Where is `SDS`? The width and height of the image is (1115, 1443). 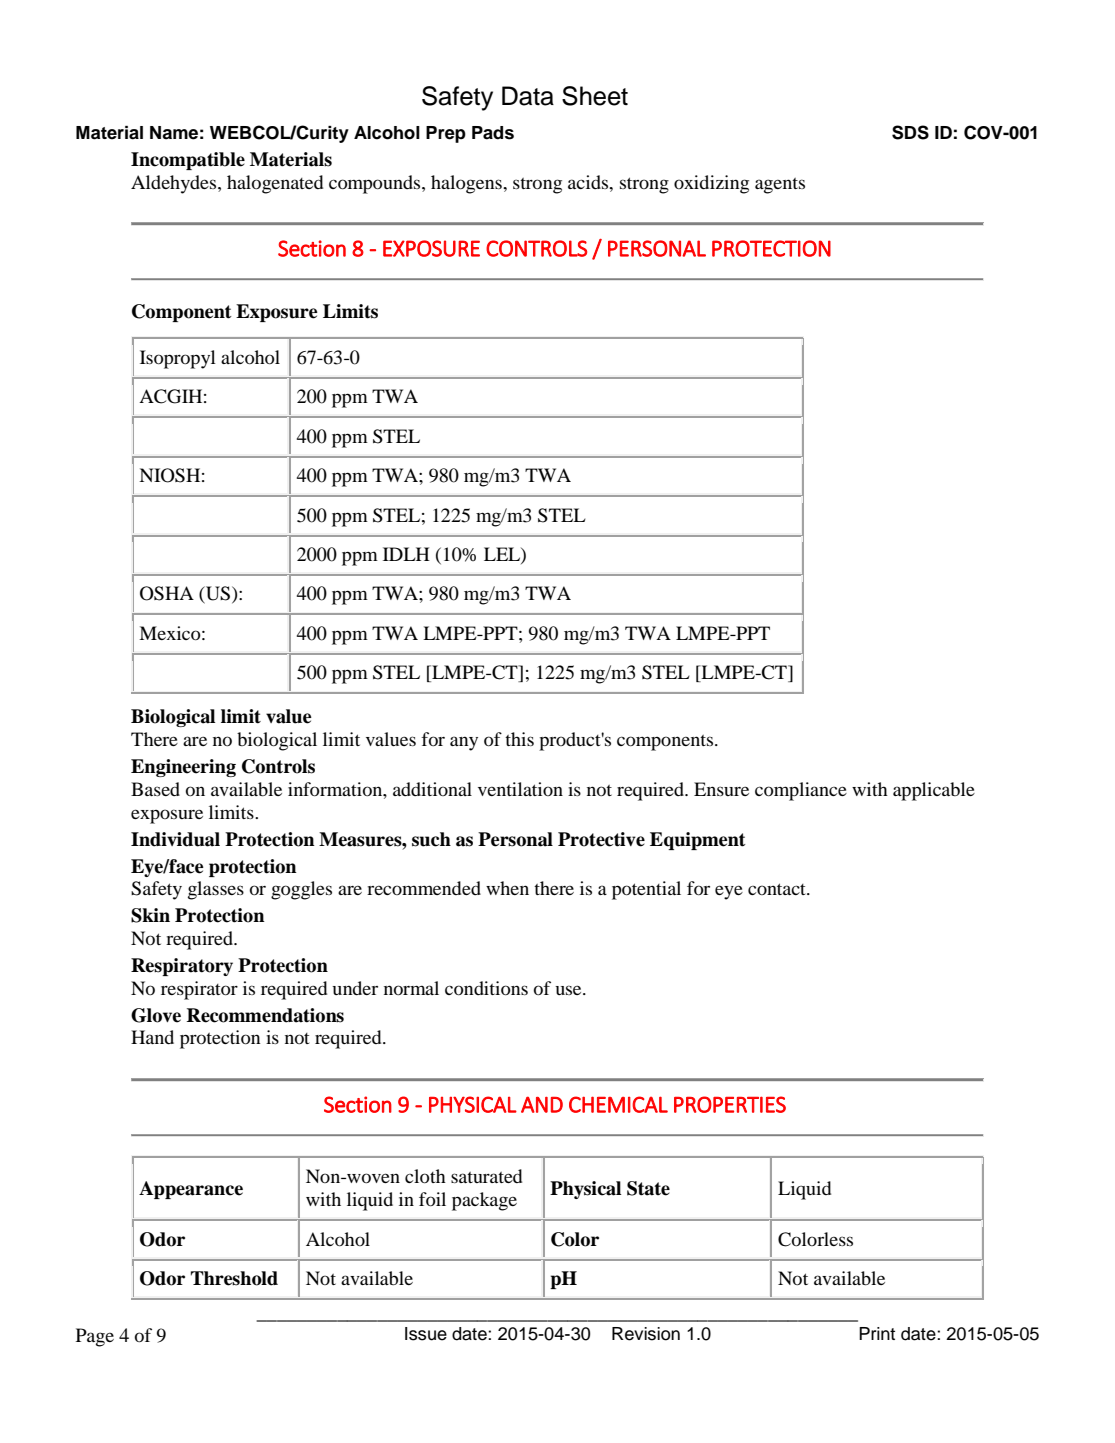
SDS is located at coordinates (910, 132).
